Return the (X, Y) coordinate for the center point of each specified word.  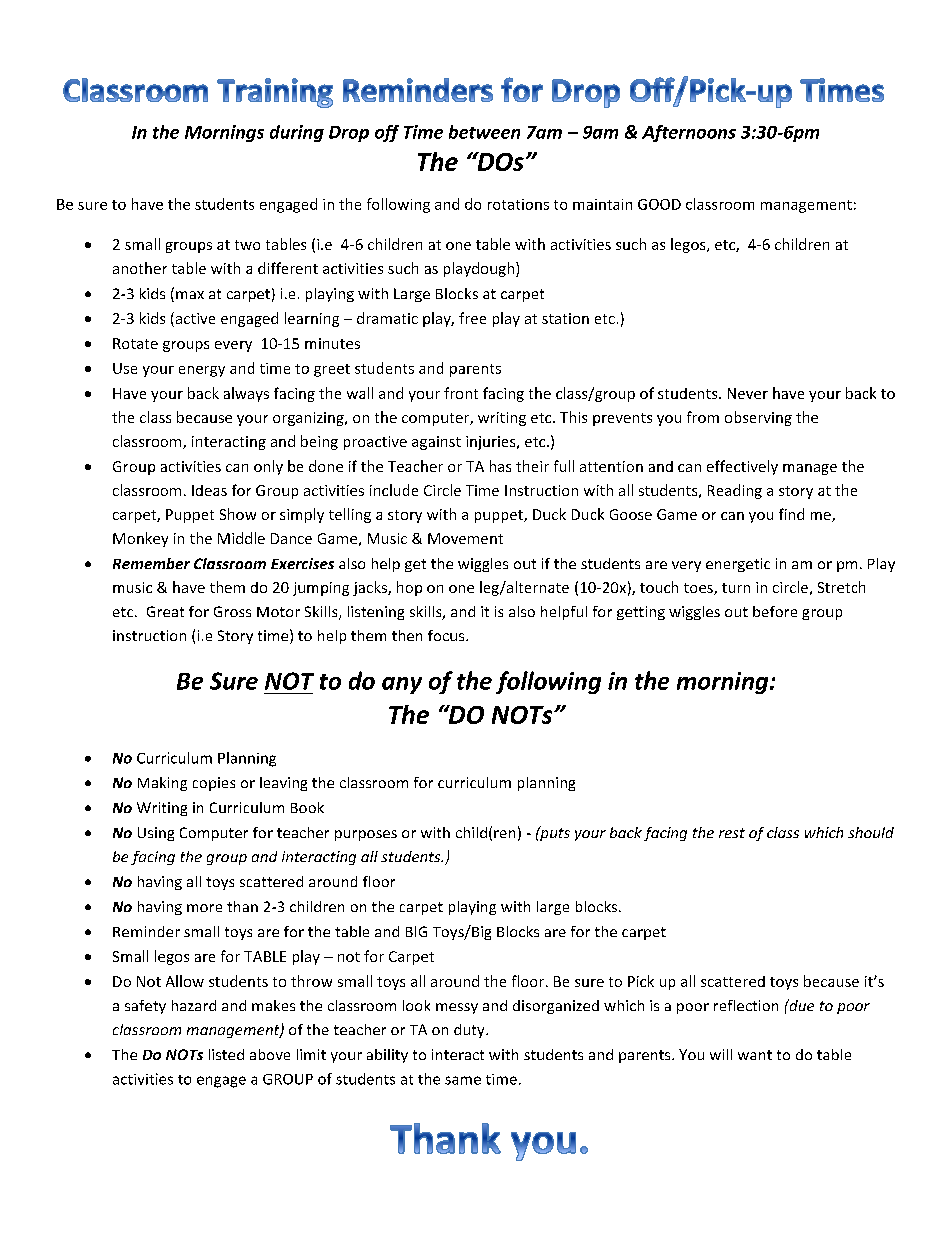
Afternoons (689, 133)
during (297, 133)
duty (470, 1031)
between (484, 132)
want (755, 1055)
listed (226, 1054)
